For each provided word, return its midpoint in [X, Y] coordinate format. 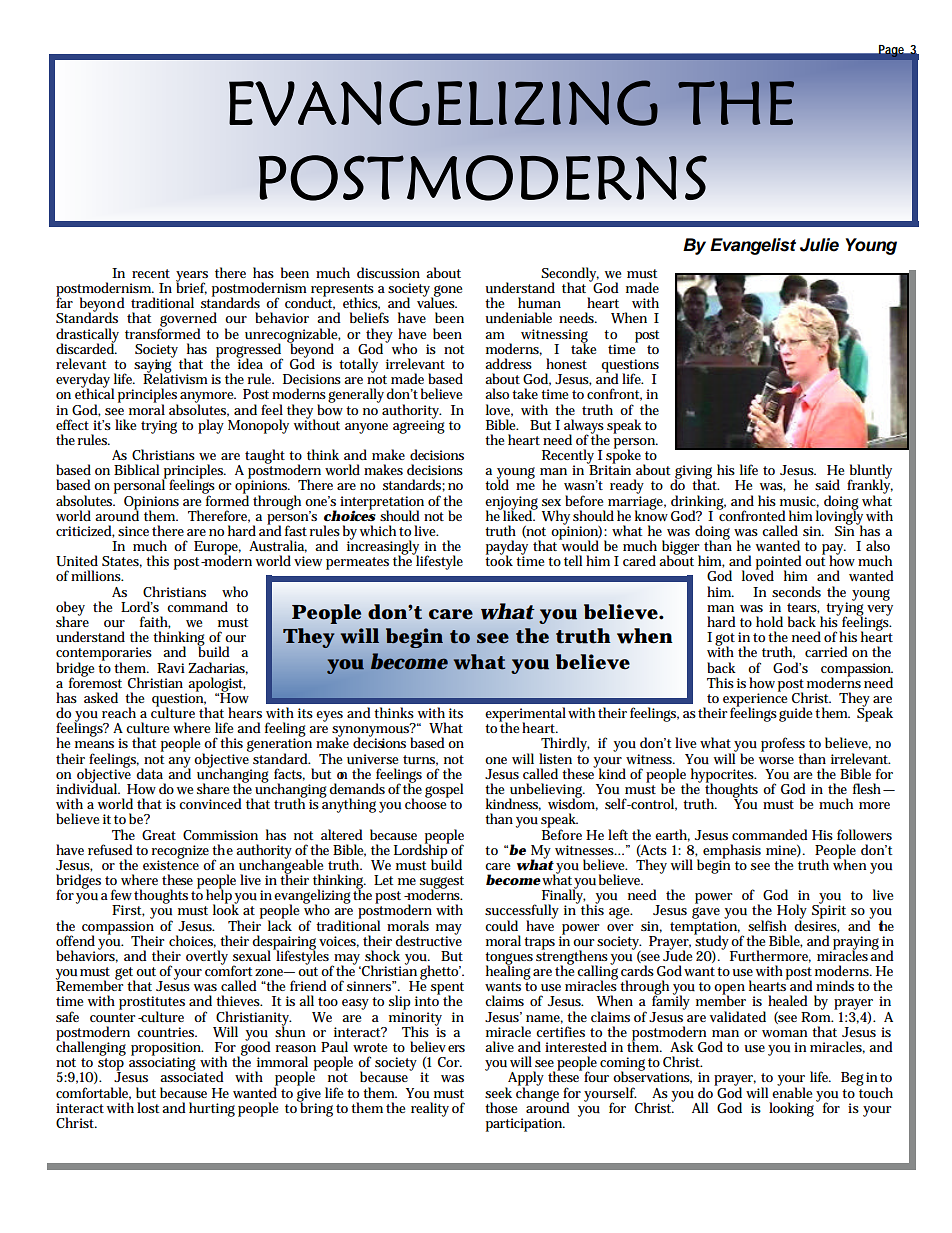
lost [148, 1107]
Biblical [136, 469]
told [497, 484]
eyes [329, 716]
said [827, 484]
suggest [442, 883]
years [192, 277]
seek [498, 1092]
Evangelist [753, 246]
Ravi [171, 668]
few [121, 894]
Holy [792, 912]
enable [792, 1091]
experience [755, 700]
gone [447, 292]
